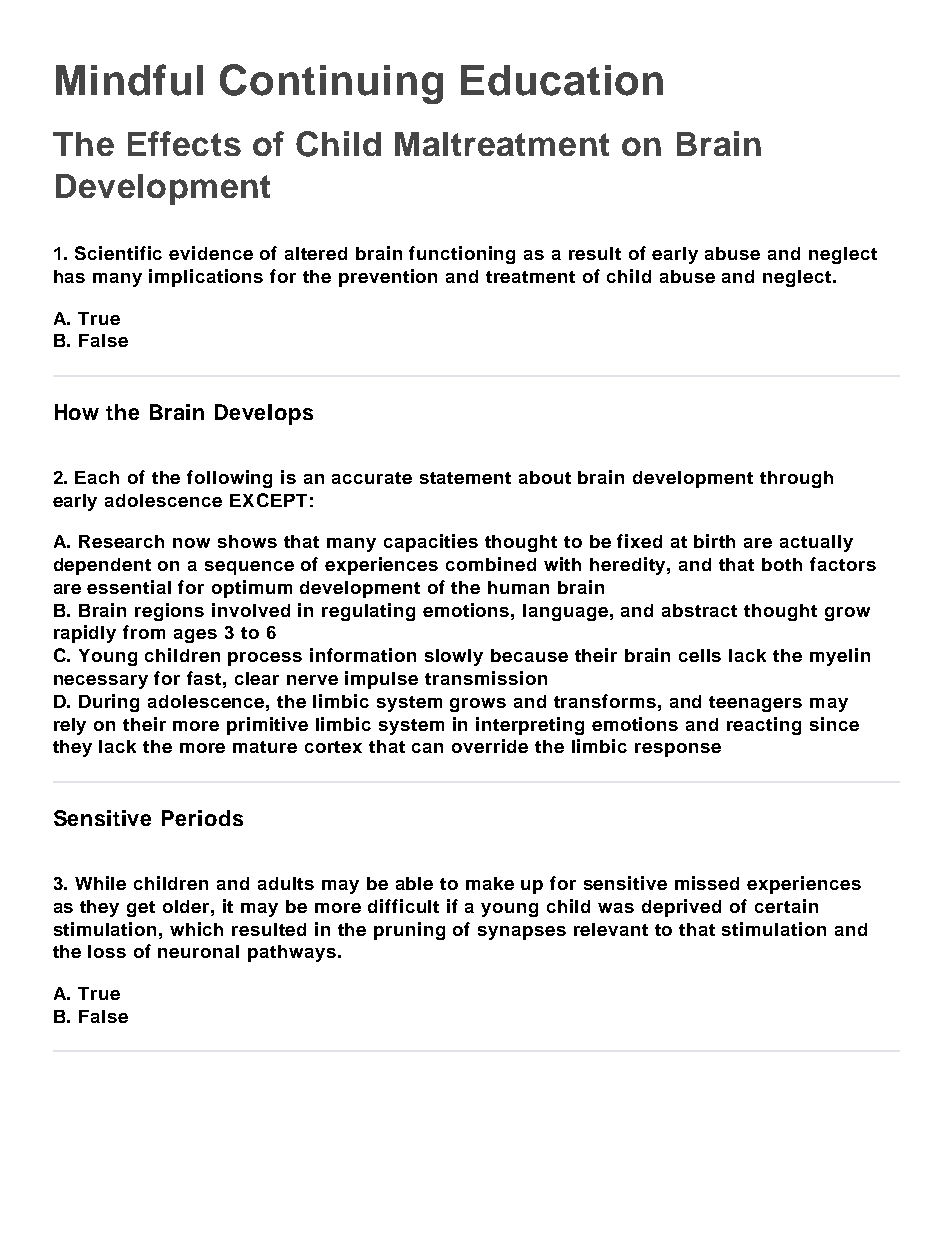 This image has width=952, height=1233. Describe the element at coordinates (196, 929) in the image. I see `which` at that location.
